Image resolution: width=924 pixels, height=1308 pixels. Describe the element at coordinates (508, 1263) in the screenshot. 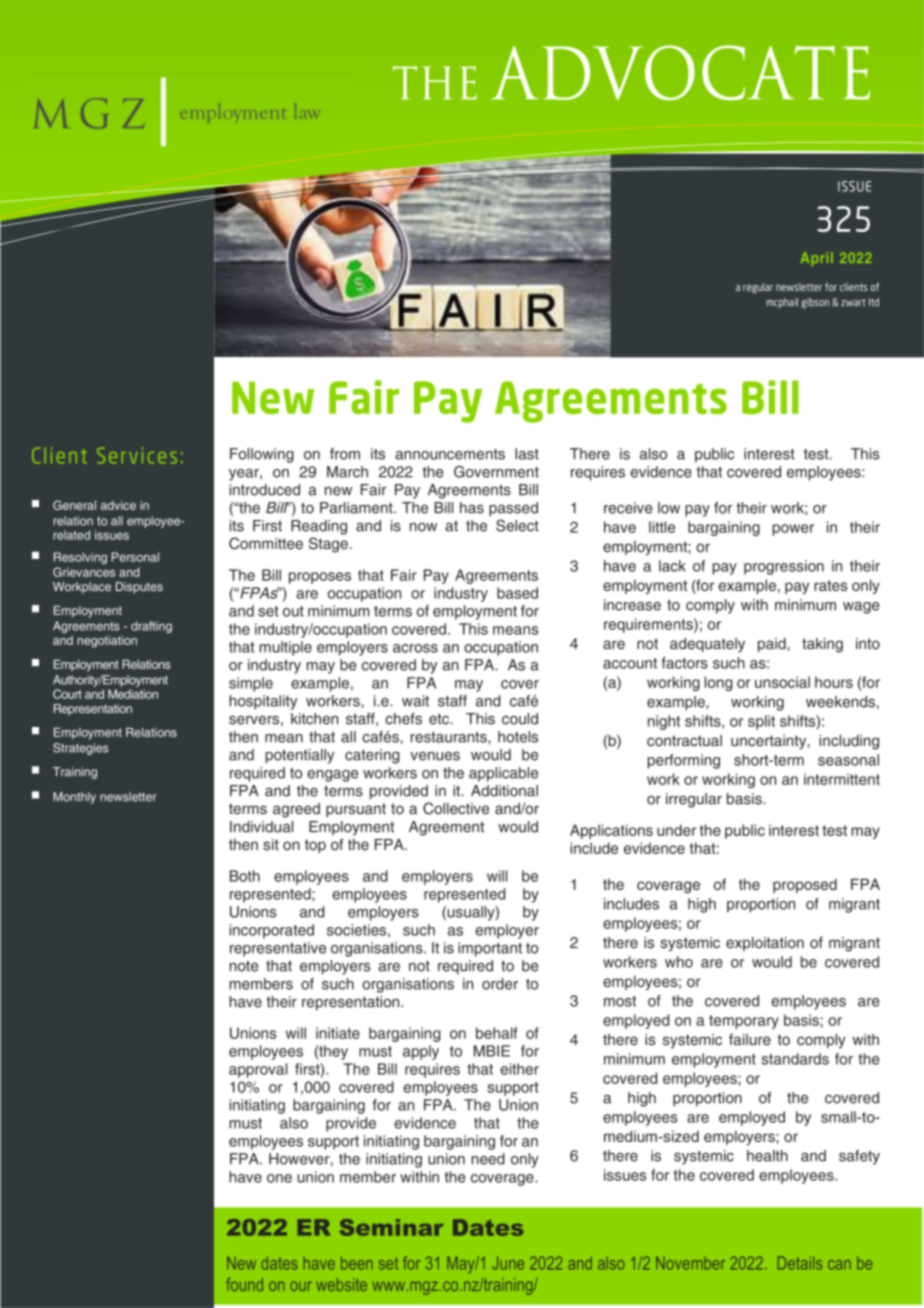

I see `June` at that location.
